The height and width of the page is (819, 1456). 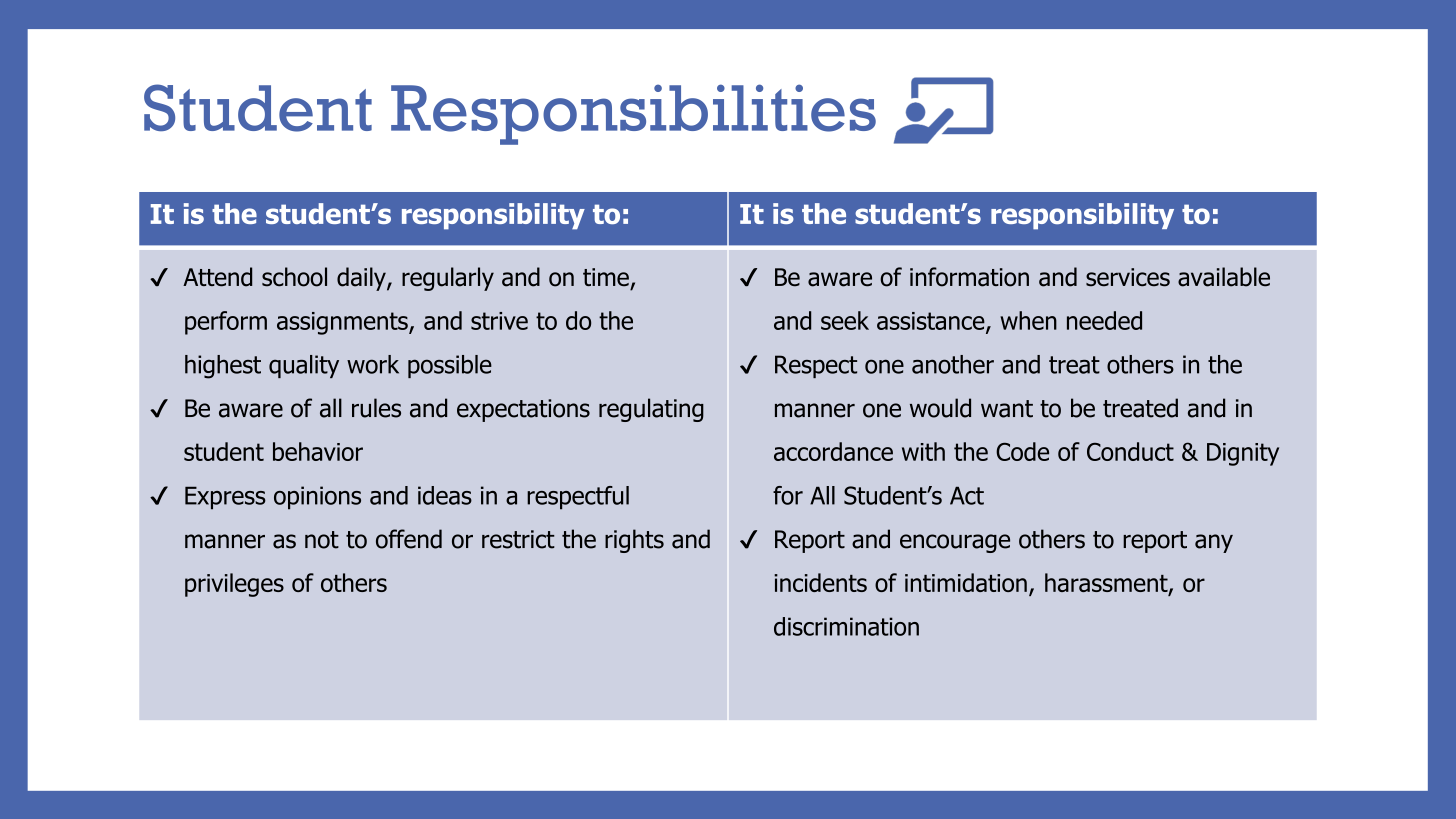 What do you see at coordinates (1128, 277) in the page?
I see `services` at bounding box center [1128, 277].
